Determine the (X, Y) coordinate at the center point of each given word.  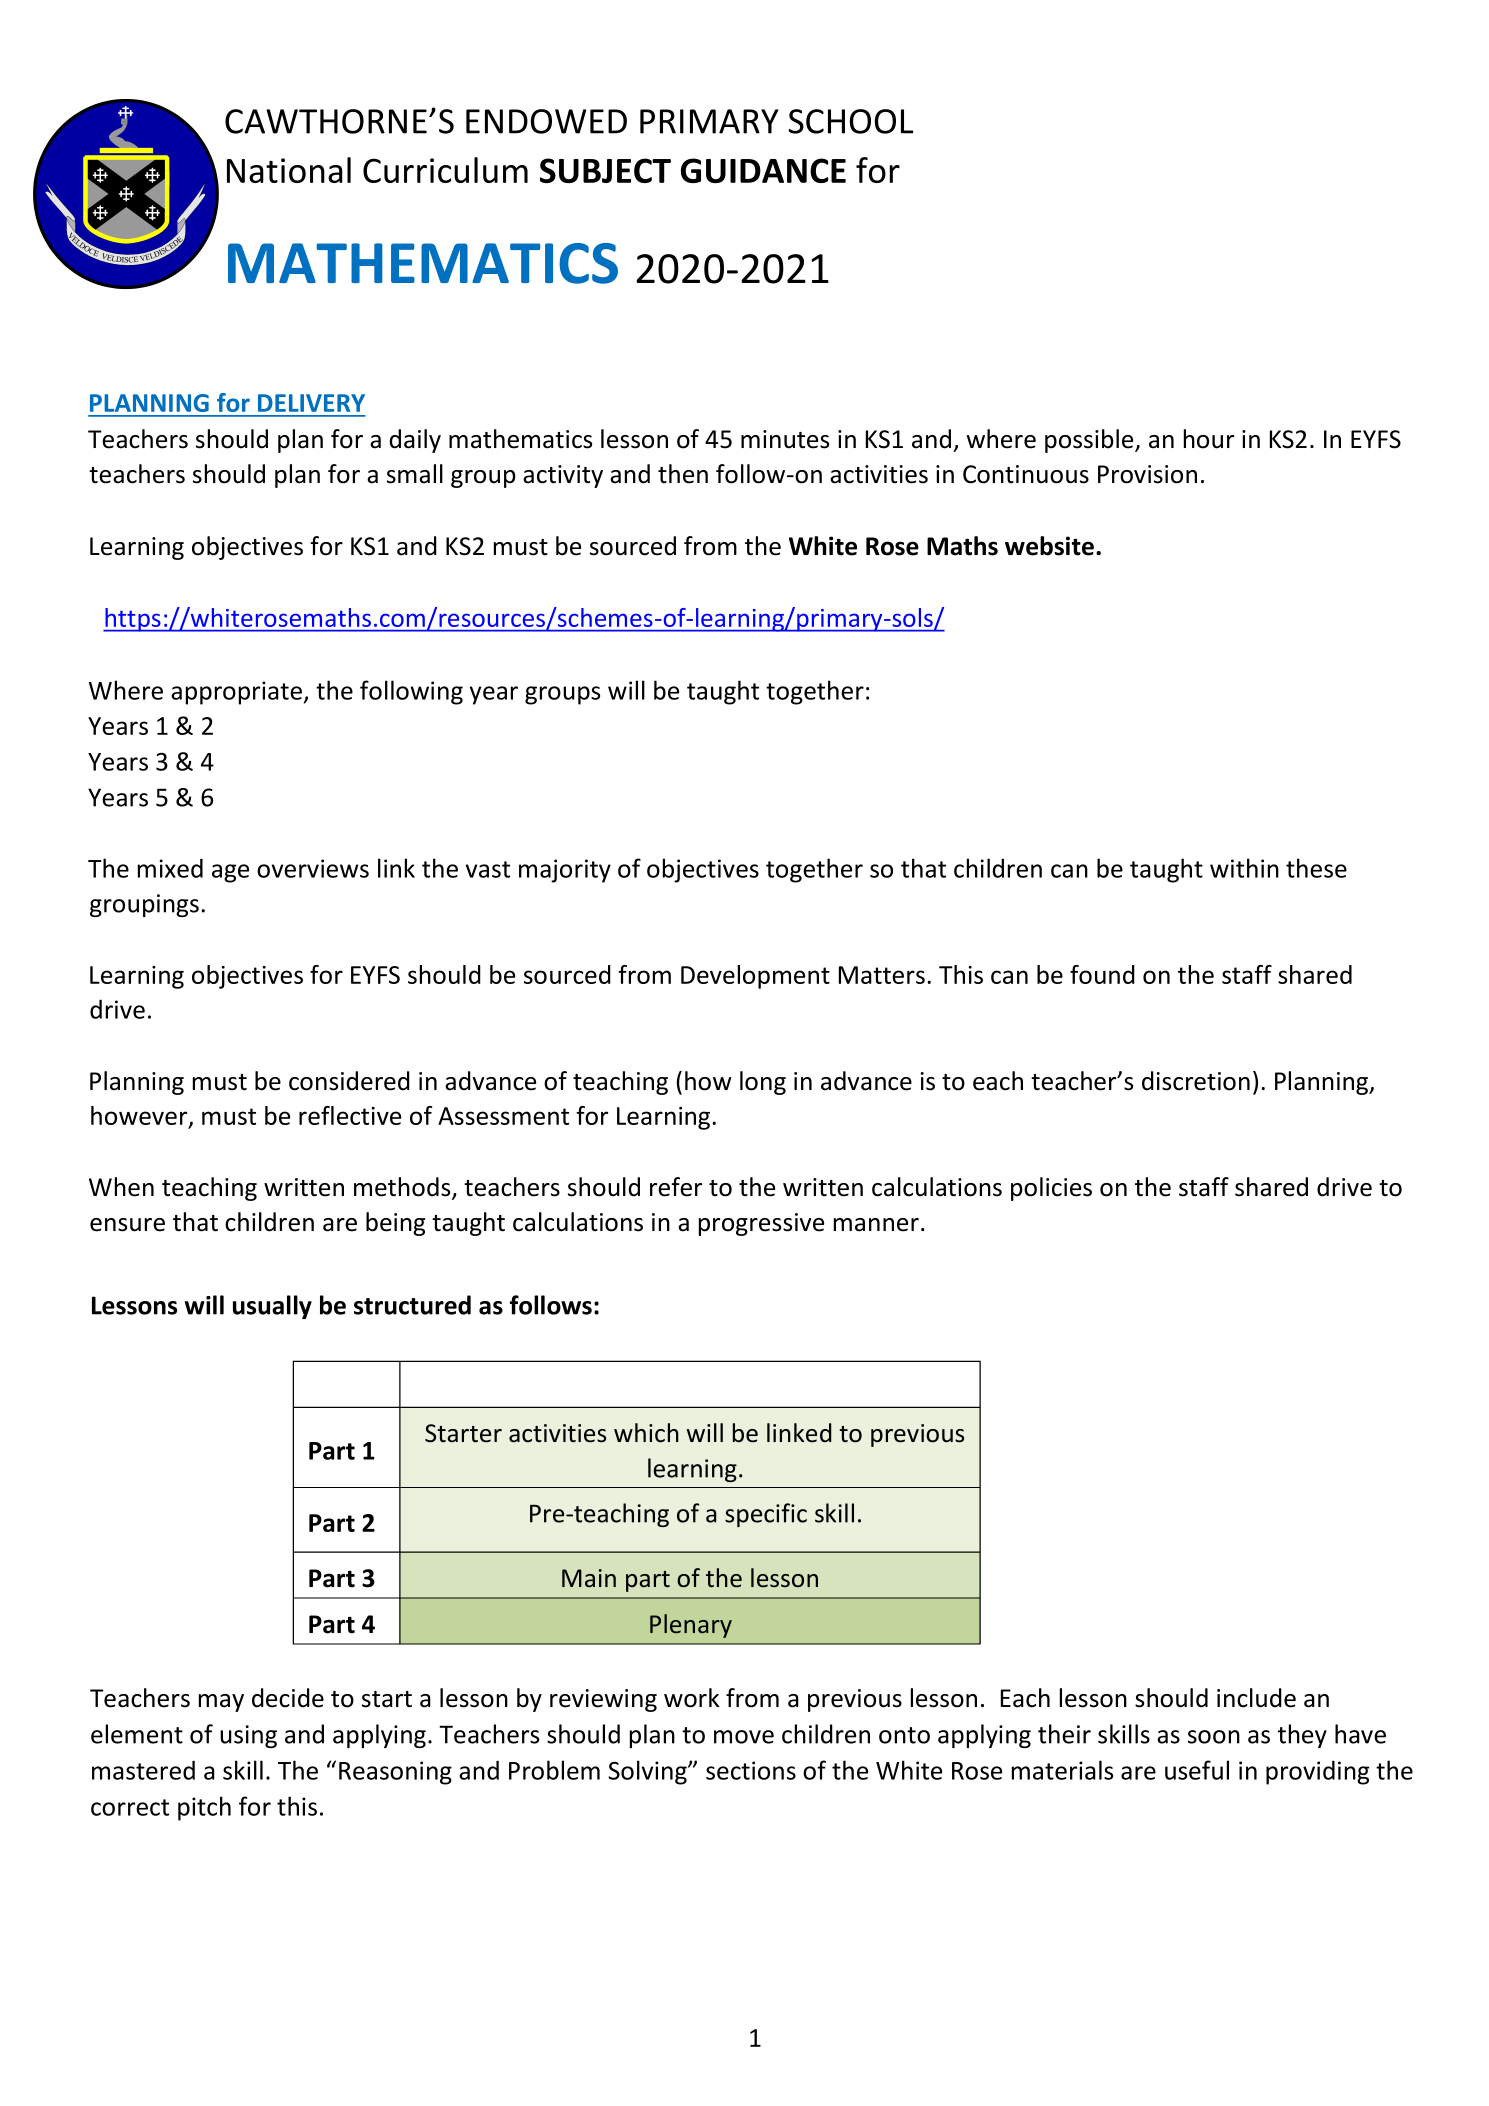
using (248, 1736)
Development (755, 977)
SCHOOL (851, 121)
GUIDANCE (763, 170)
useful (1197, 1770)
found (1102, 974)
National (289, 170)
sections (751, 1770)
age (230, 873)
